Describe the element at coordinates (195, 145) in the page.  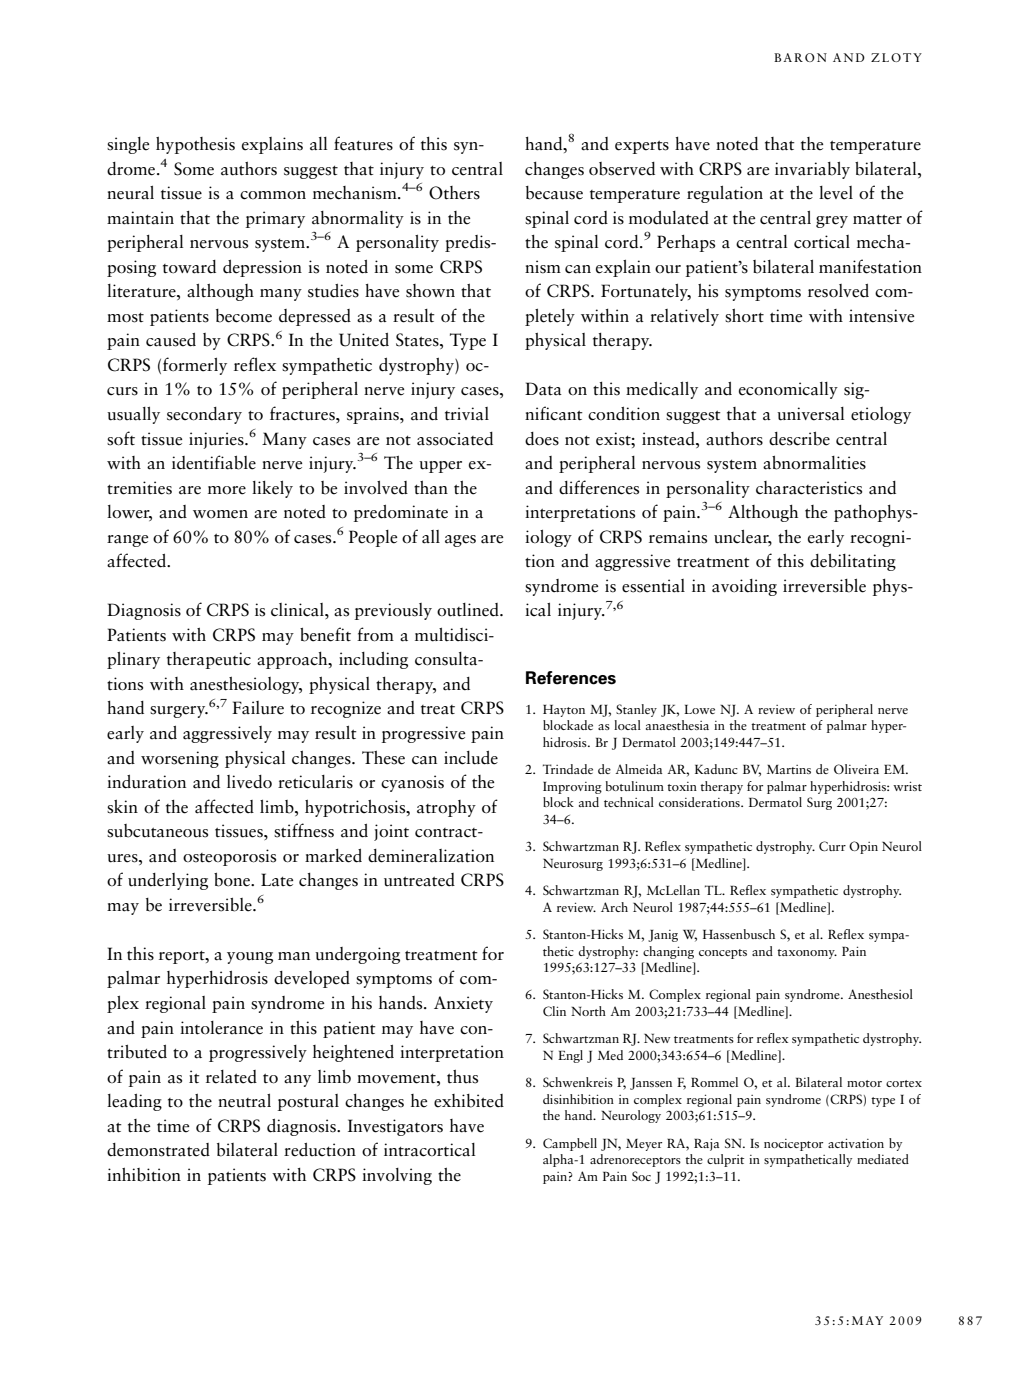
I see `hypothesis` at that location.
